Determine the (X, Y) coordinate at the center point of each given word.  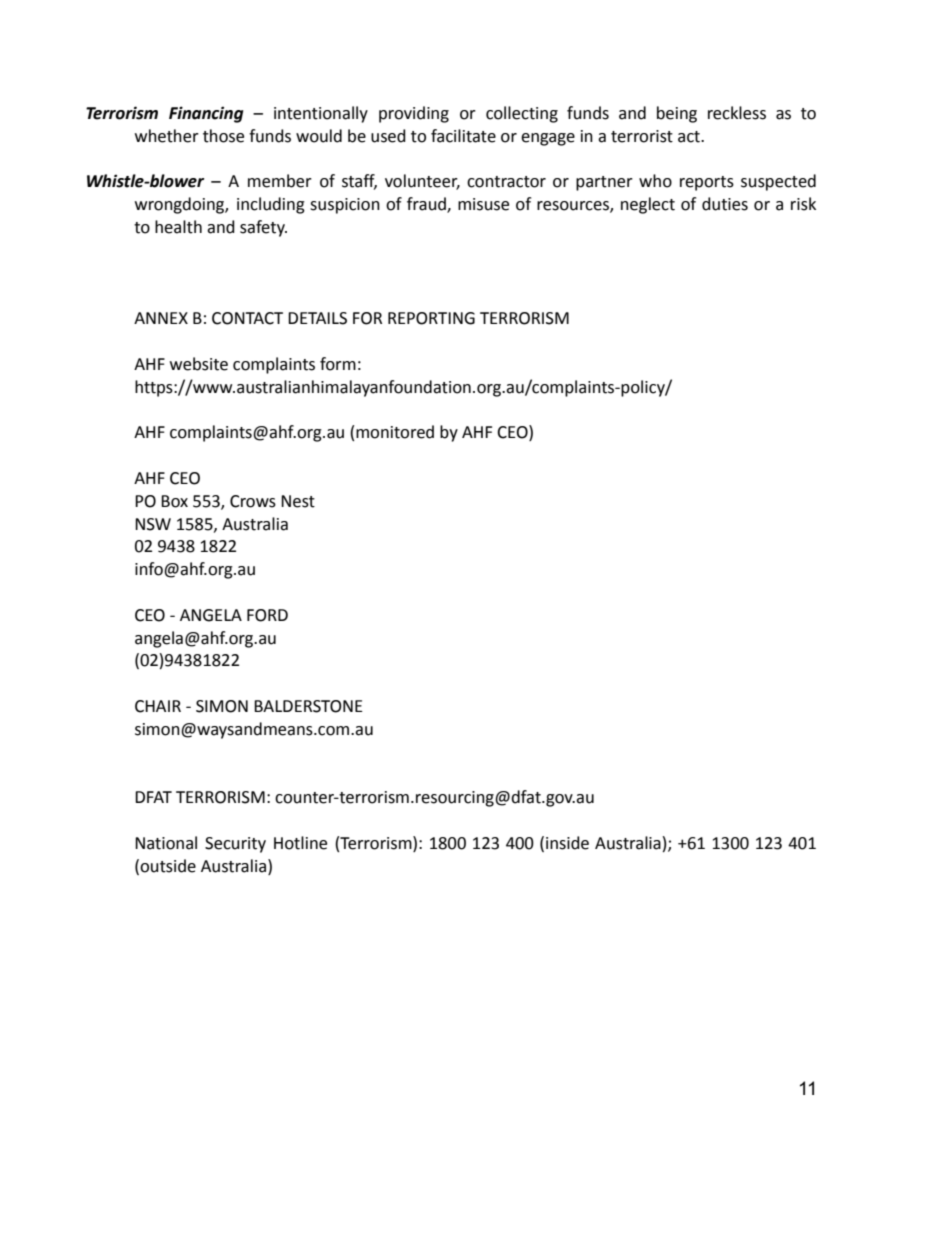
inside (567, 843)
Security (235, 845)
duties (725, 204)
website (199, 364)
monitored (395, 432)
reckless (737, 113)
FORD (267, 615)
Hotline (300, 843)
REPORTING (431, 318)
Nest (298, 501)
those (223, 136)
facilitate (463, 136)
